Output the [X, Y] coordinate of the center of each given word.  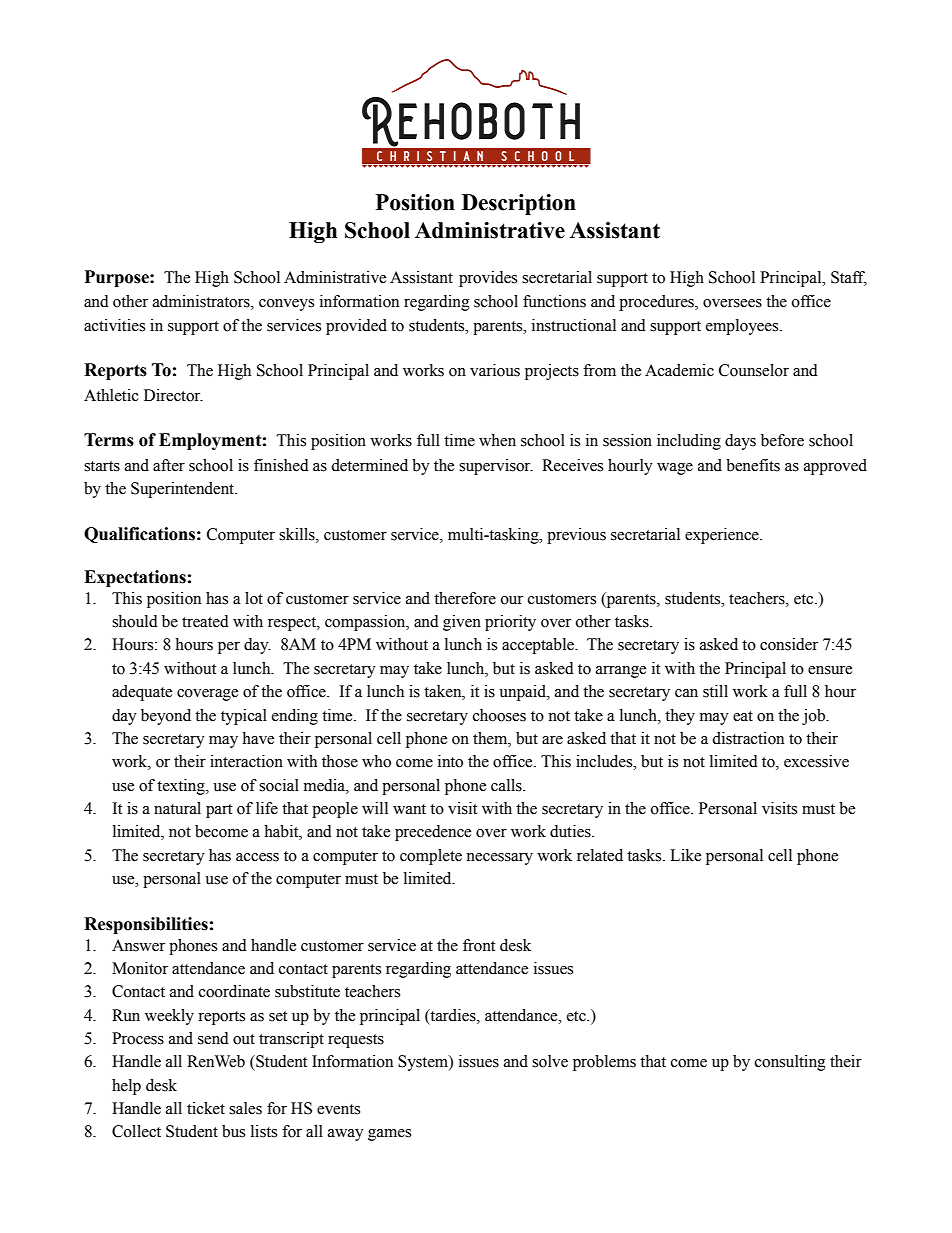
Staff [849, 278]
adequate [142, 693]
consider [789, 644]
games [389, 1135]
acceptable [539, 646]
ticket [206, 1108]
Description [519, 204]
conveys [286, 305]
